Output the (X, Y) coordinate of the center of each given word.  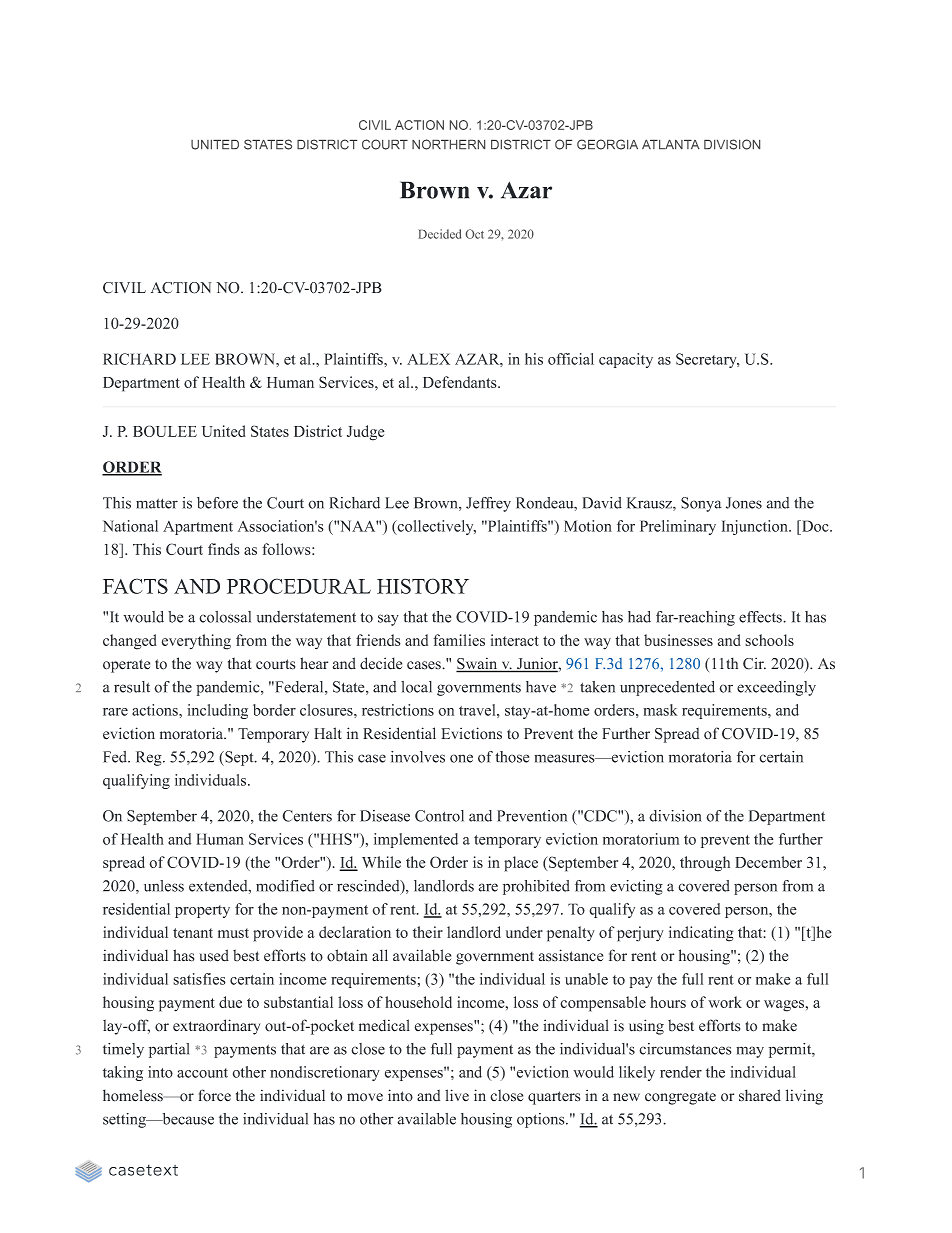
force (215, 1095)
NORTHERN (448, 144)
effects (761, 617)
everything (196, 642)
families (459, 640)
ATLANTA (671, 144)
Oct (475, 234)
